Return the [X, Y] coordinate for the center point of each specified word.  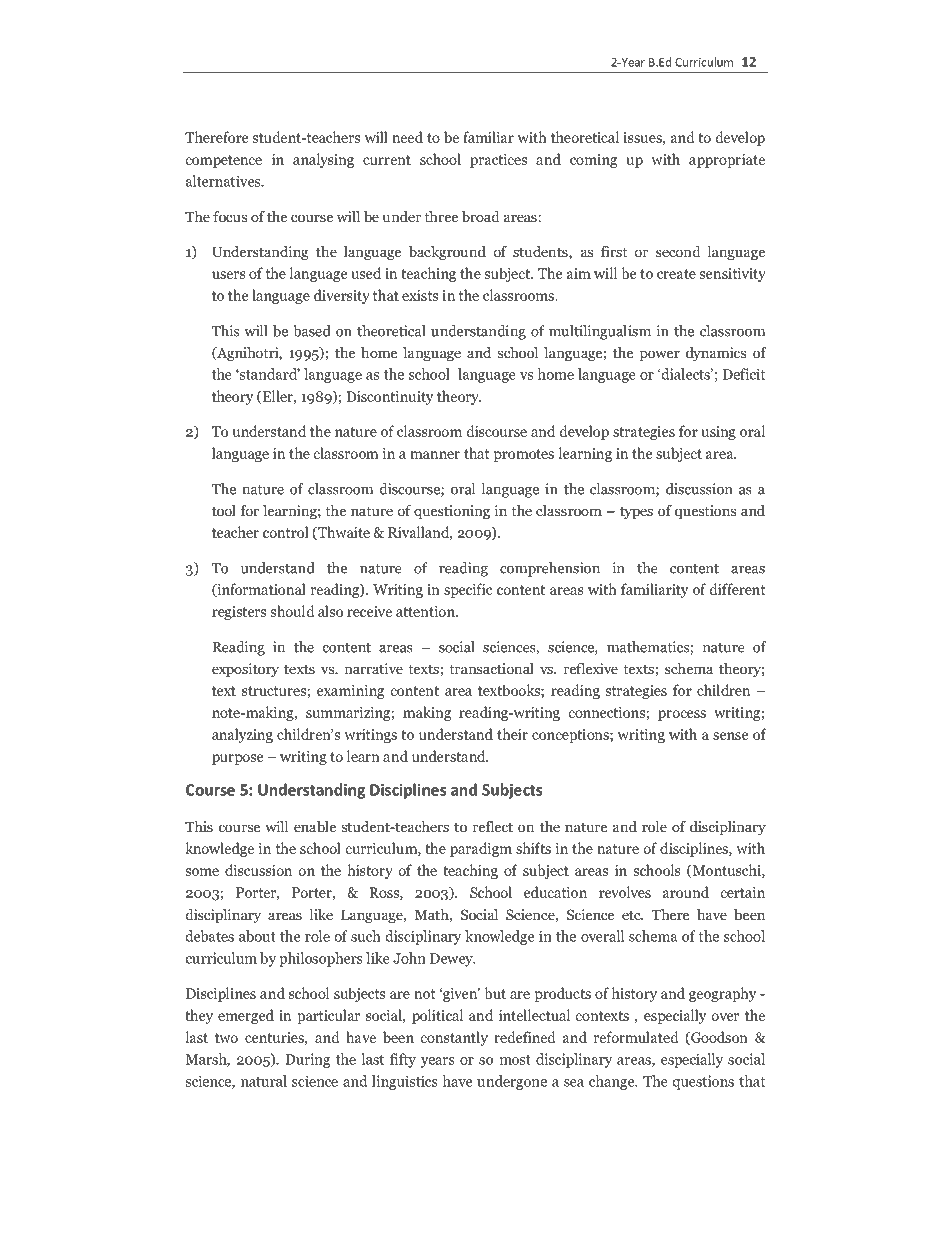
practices [498, 161]
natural [264, 1081]
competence [224, 161]
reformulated [636, 1037]
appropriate [727, 161]
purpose [237, 759]
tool [224, 510]
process [682, 715]
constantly [454, 1038]
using [718, 433]
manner [435, 455]
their [512, 734]
